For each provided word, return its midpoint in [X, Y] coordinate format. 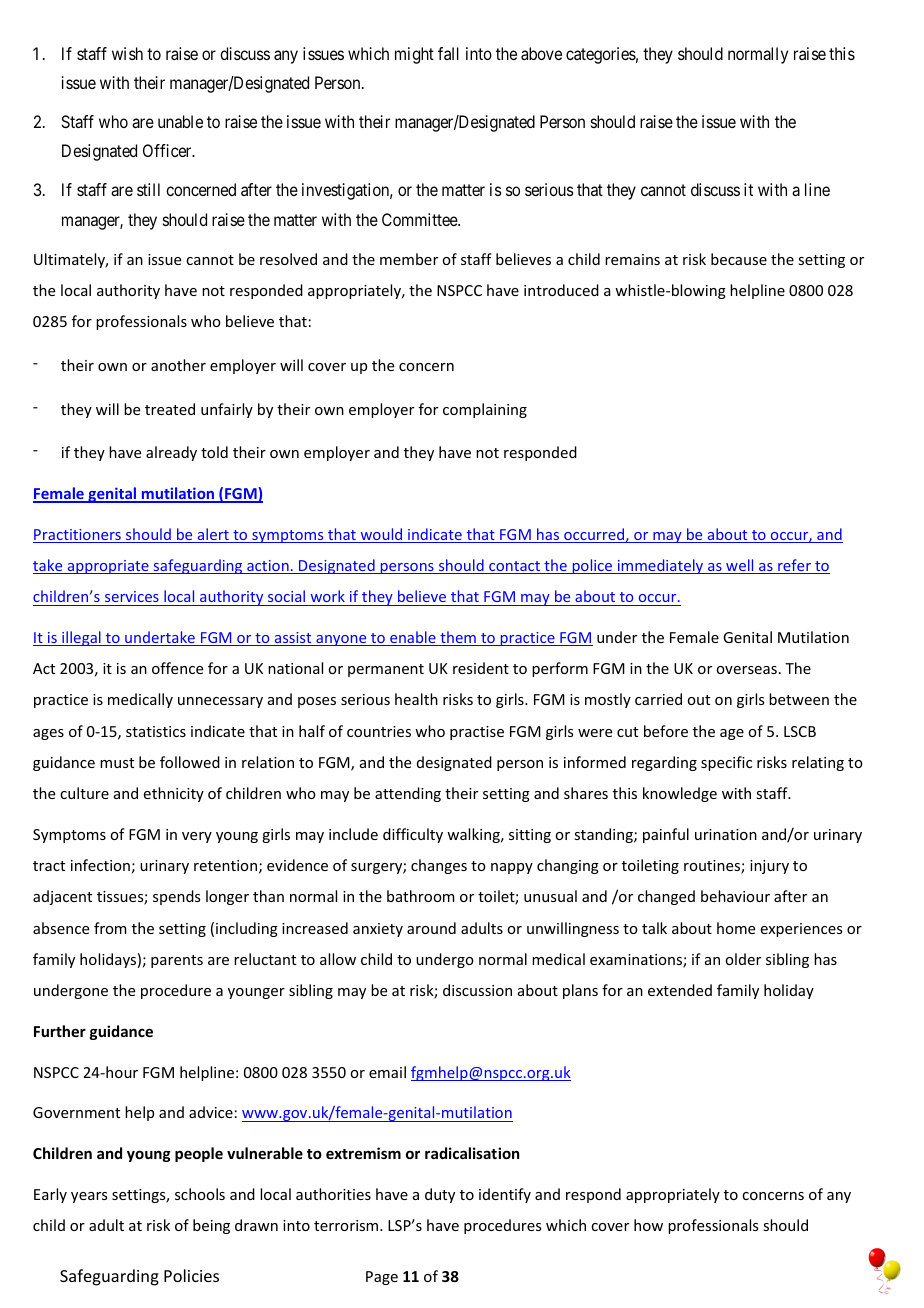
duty [440, 1195]
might [414, 55]
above [541, 53]
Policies [191, 1275]
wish [127, 53]
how [648, 1225]
